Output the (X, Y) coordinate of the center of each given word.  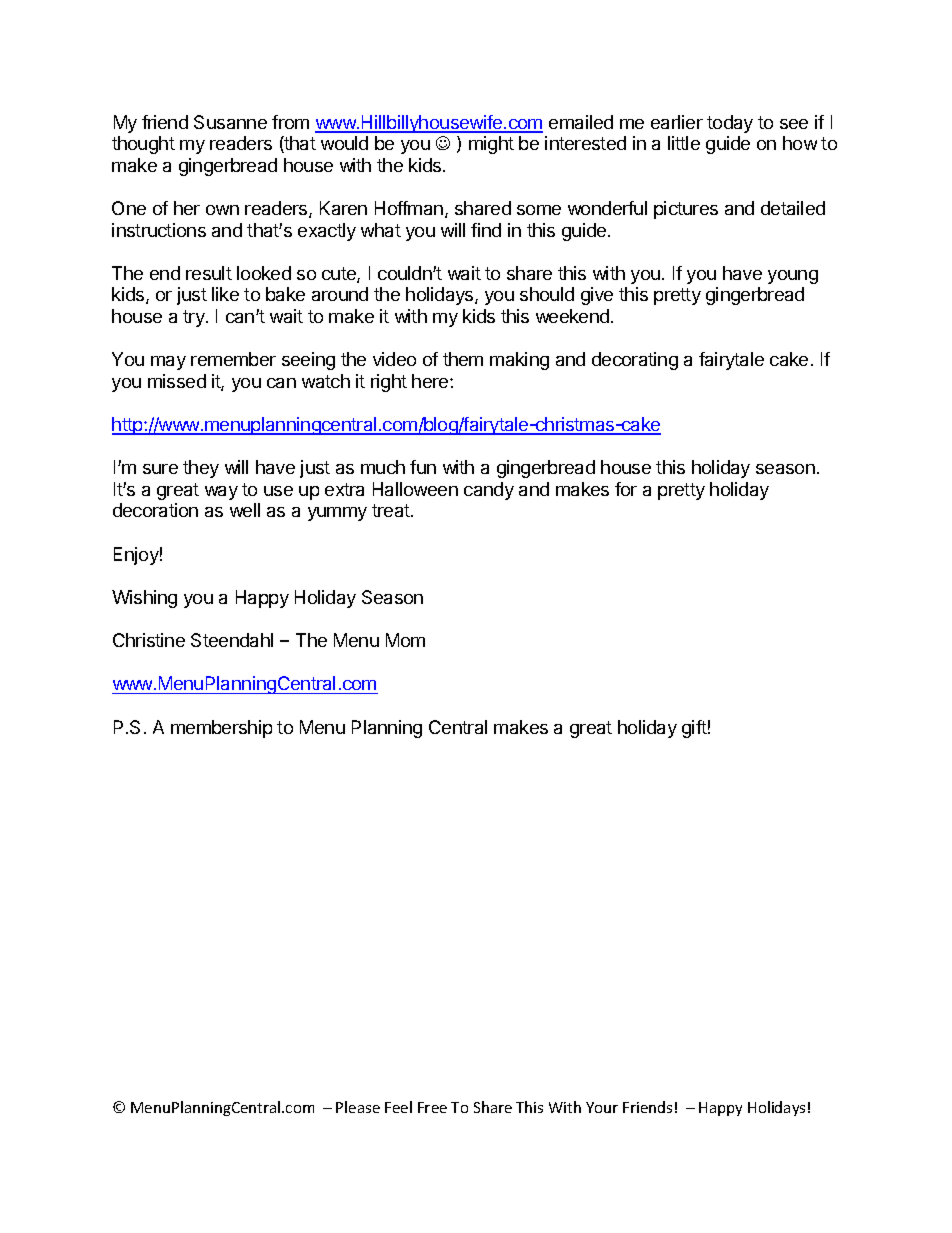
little (684, 143)
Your (602, 1107)
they (201, 469)
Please (358, 1107)
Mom (405, 640)
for (626, 489)
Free (432, 1107)
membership (221, 729)
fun (423, 467)
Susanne (230, 122)
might (491, 145)
